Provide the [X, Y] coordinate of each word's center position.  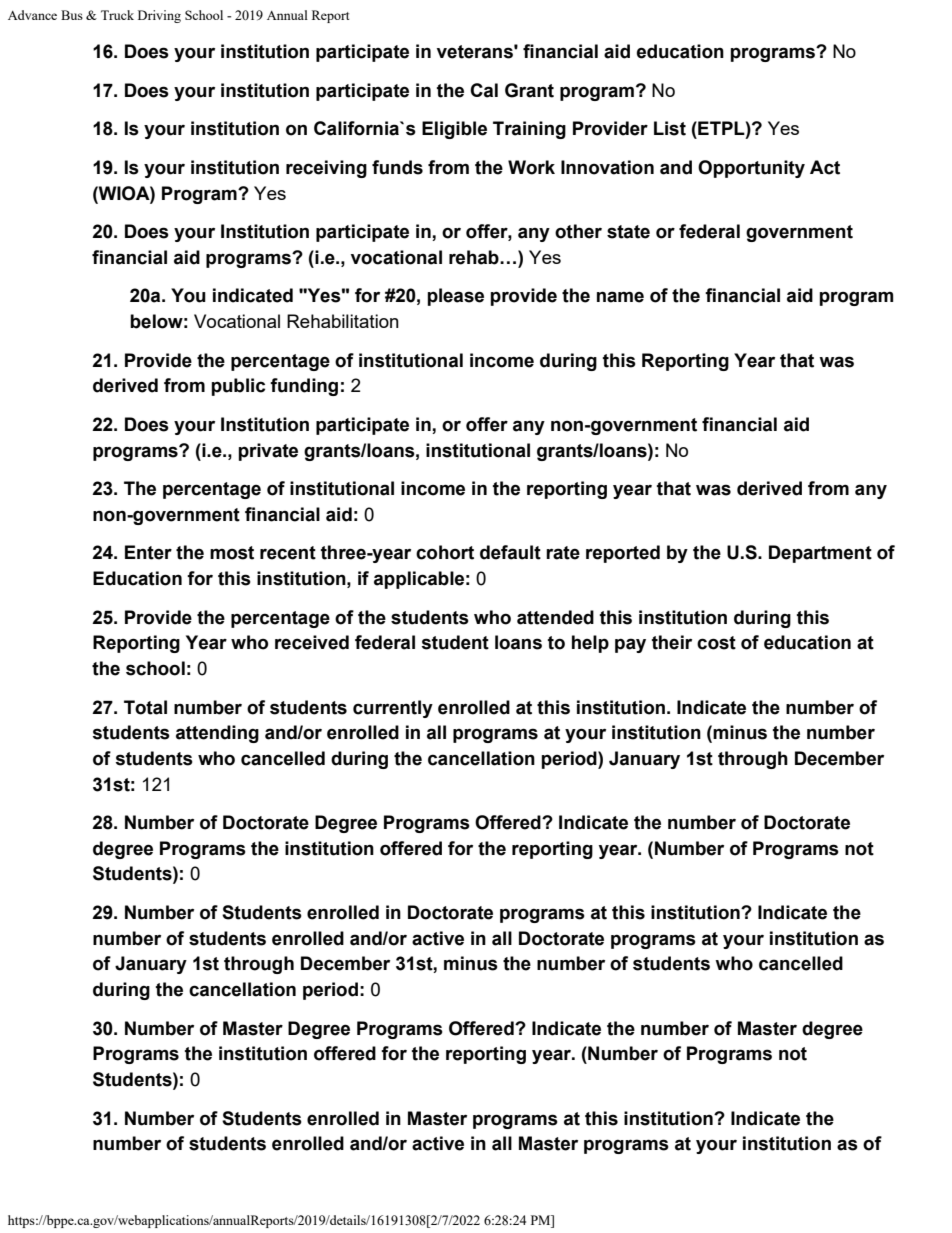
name [620, 297]
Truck [117, 15]
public [238, 387]
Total [145, 707]
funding [304, 387]
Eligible [454, 130]
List [670, 128]
